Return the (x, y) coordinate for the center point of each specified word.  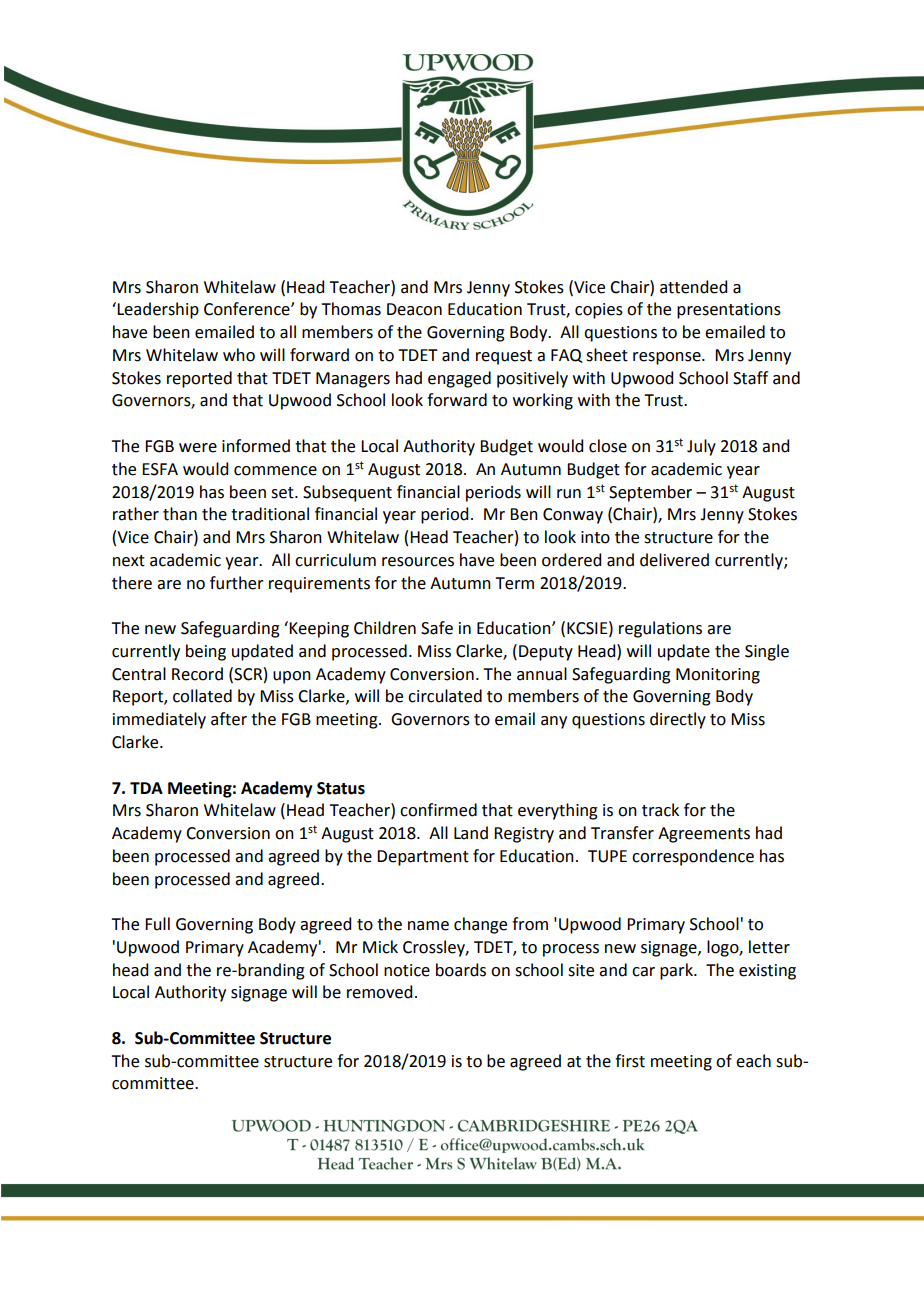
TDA (146, 788)
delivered (674, 560)
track (660, 810)
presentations (729, 311)
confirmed (438, 810)
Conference (248, 309)
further (237, 583)
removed (379, 992)
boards (461, 970)
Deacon (414, 309)
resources (418, 562)
